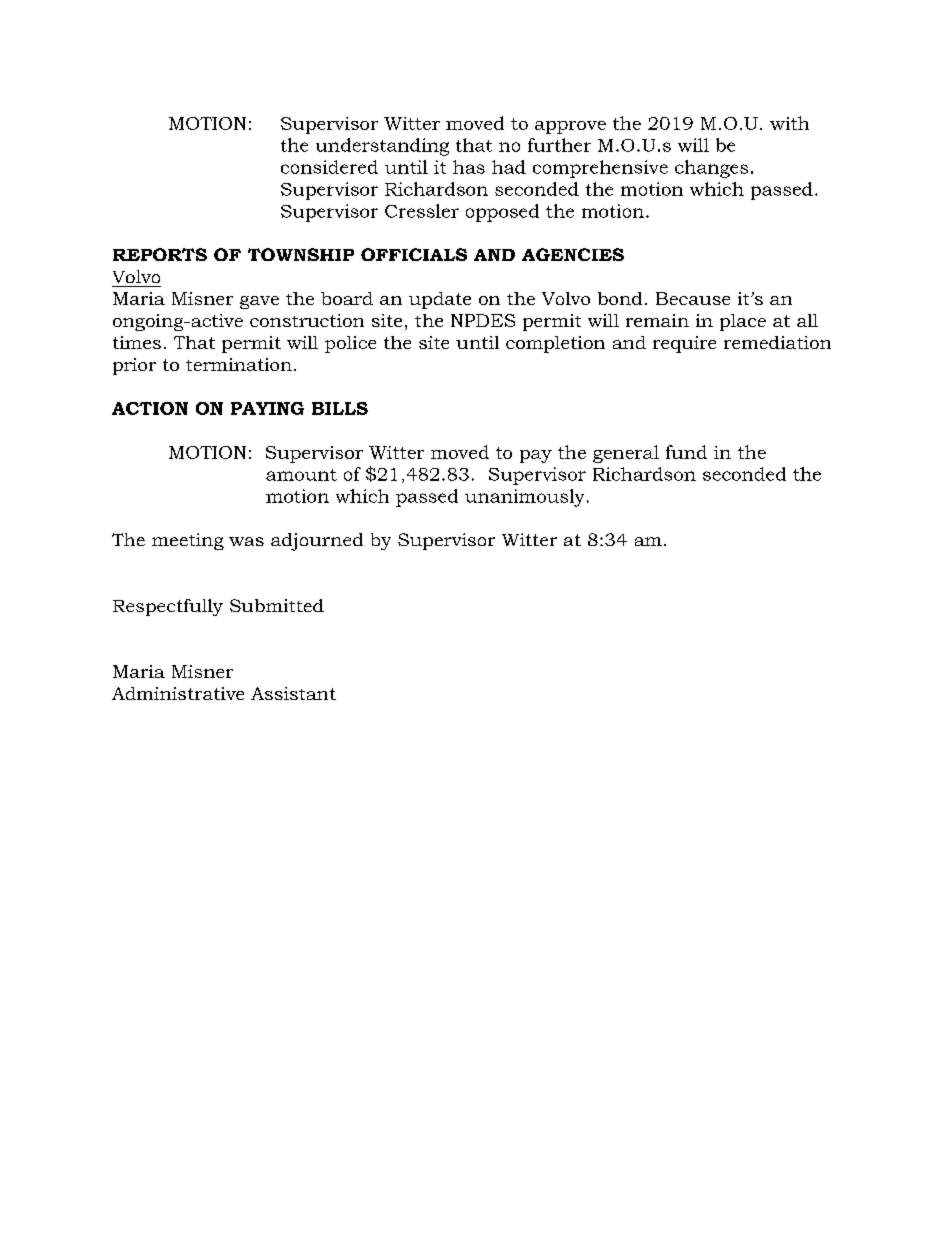  I want to click on Submitted, so click(277, 605).
